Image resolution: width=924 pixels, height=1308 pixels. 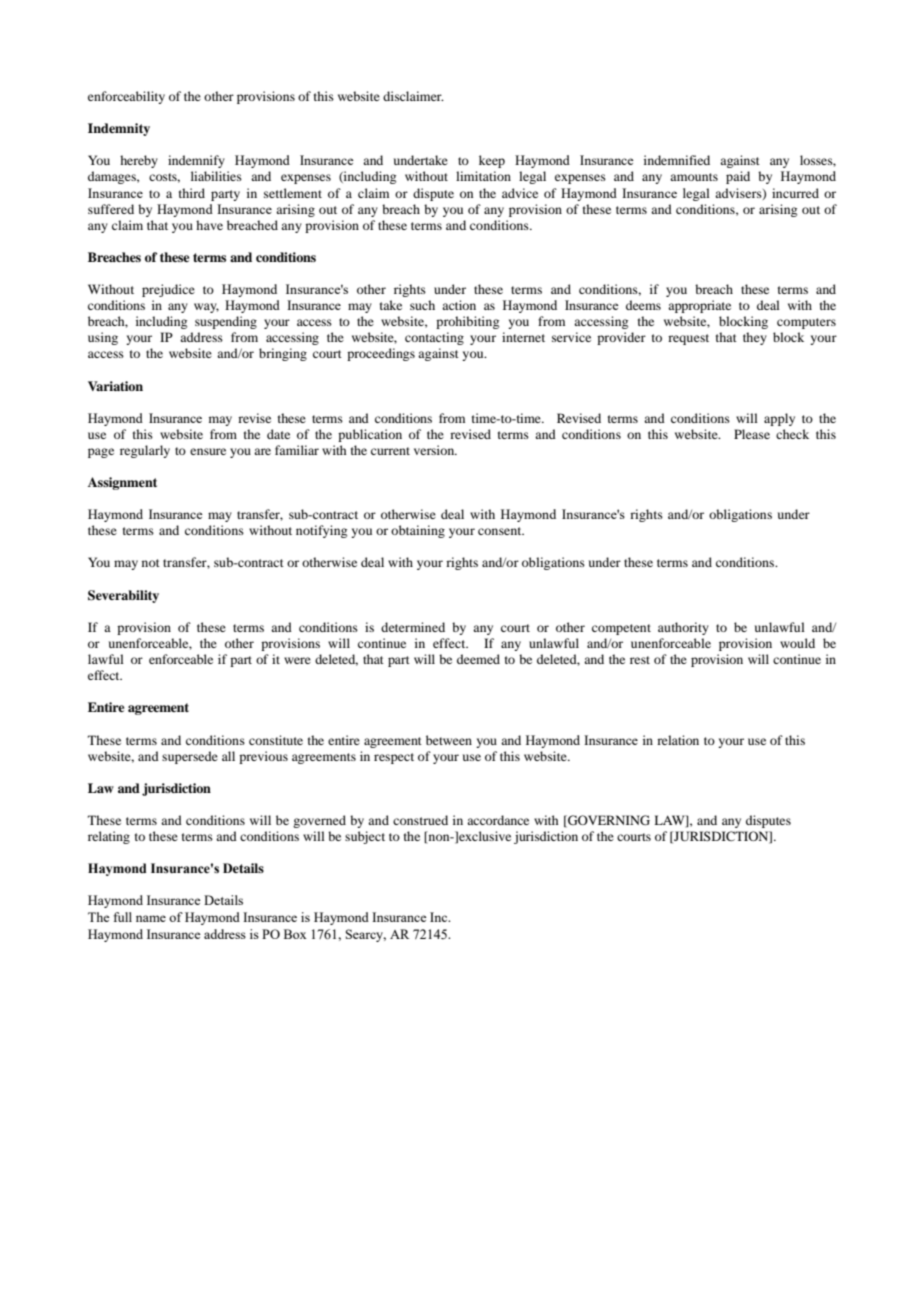 I want to click on indemnify, so click(x=196, y=161).
